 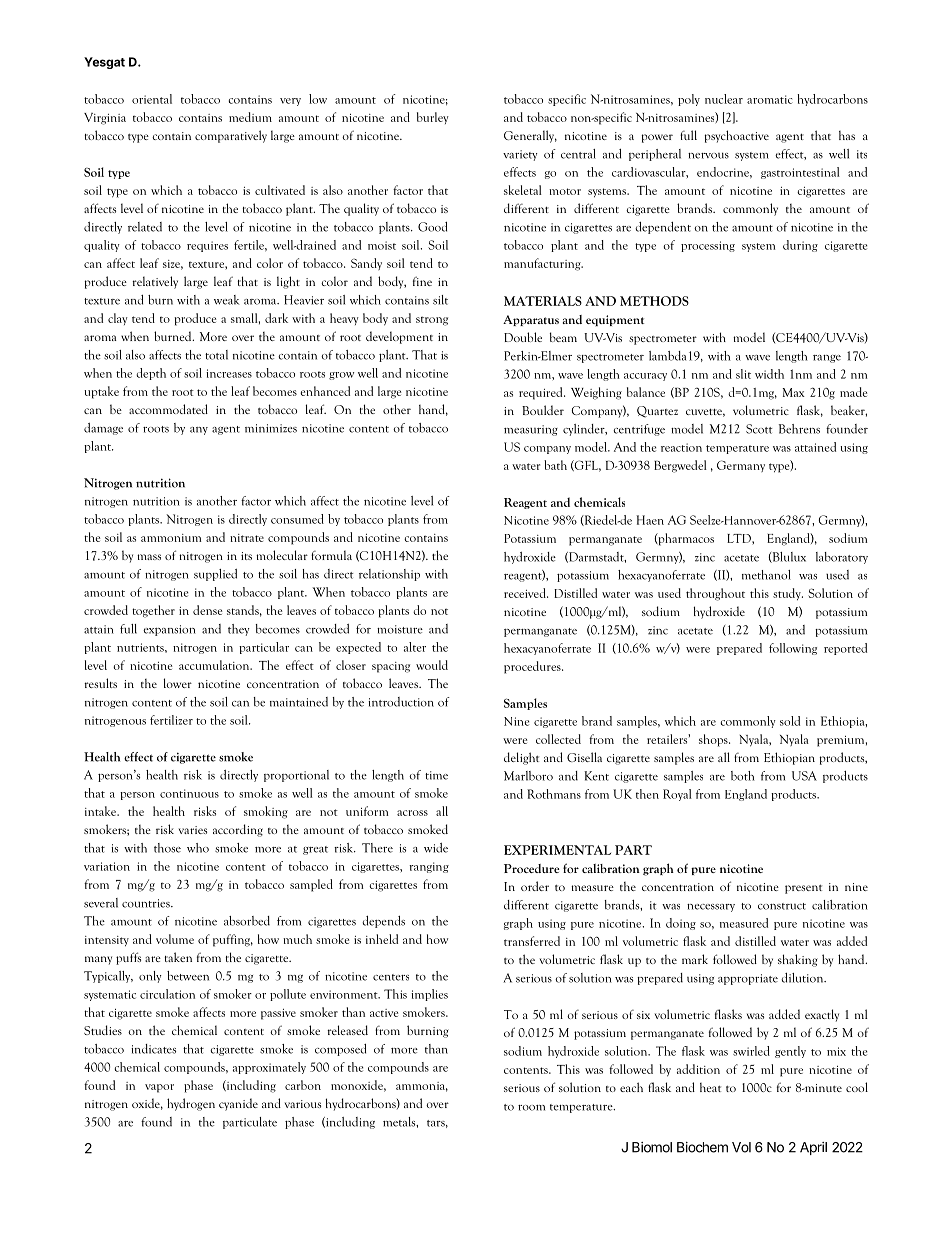 What do you see at coordinates (531, 1108) in the screenshot?
I see `room` at bounding box center [531, 1108].
